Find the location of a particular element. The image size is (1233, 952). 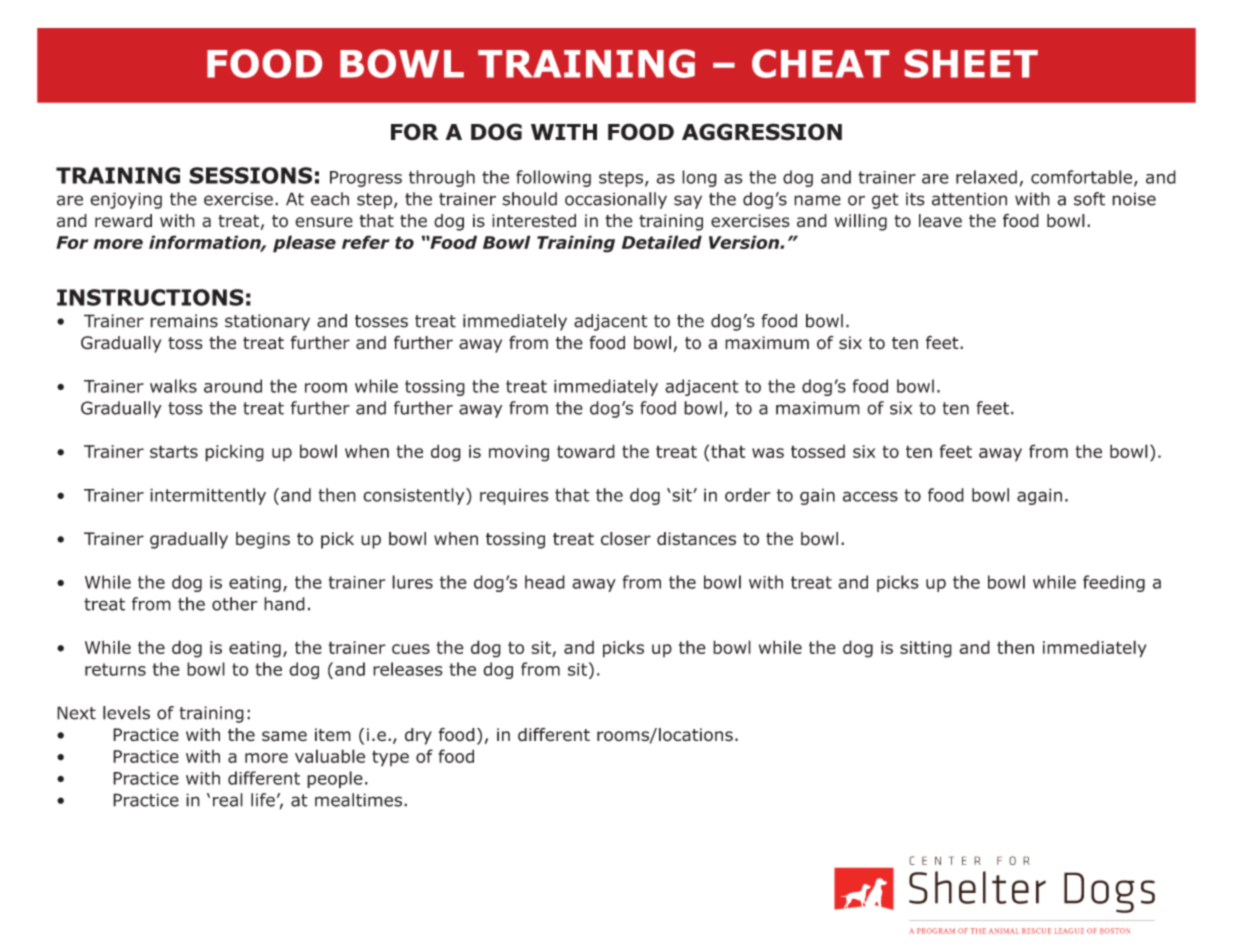

closer is located at coordinates (626, 539).
